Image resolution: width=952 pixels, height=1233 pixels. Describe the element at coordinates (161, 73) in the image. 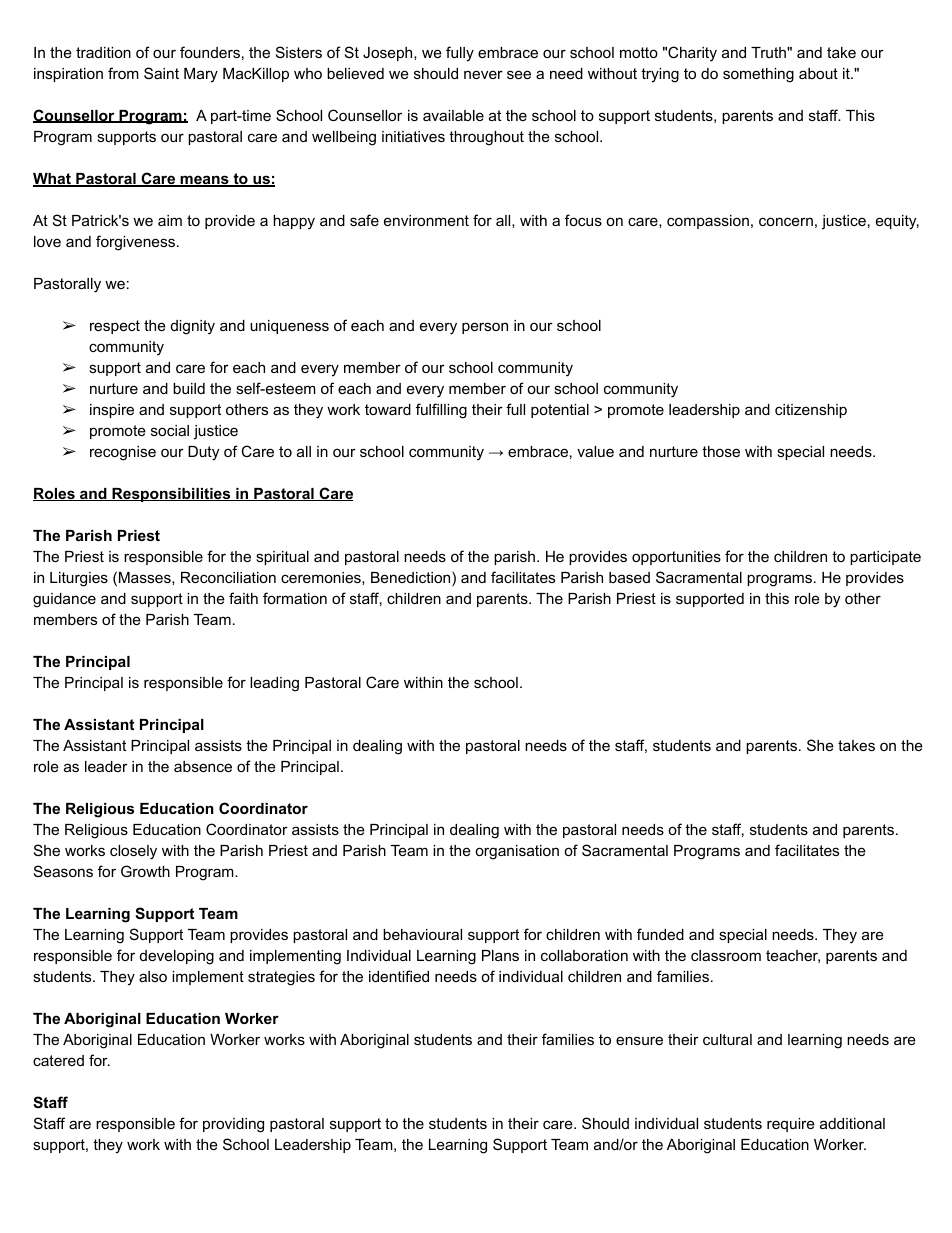

I see `Saint` at that location.
